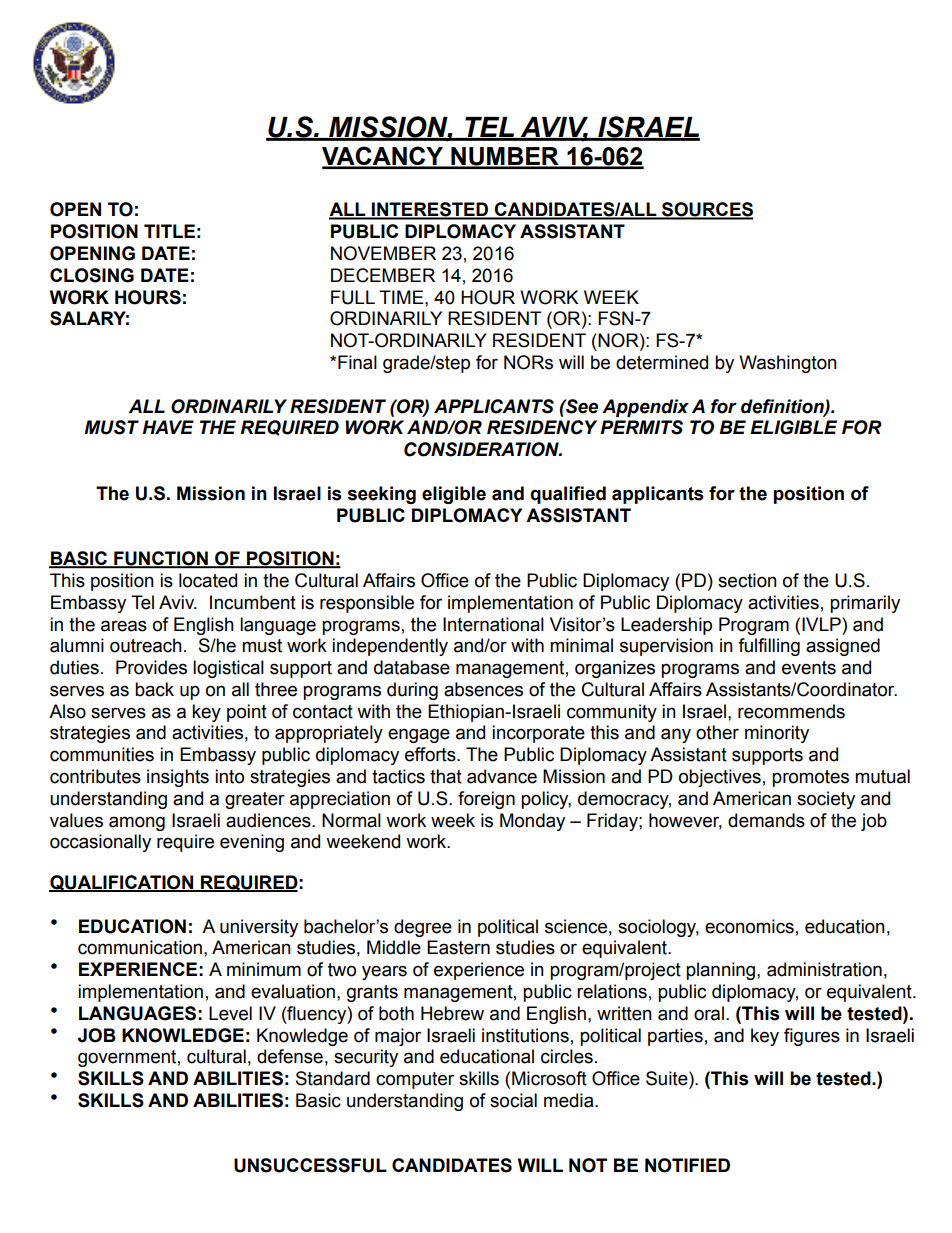  Describe the element at coordinates (310, 1165) in the document. I see `UNSUCCESSFUL` at that location.
